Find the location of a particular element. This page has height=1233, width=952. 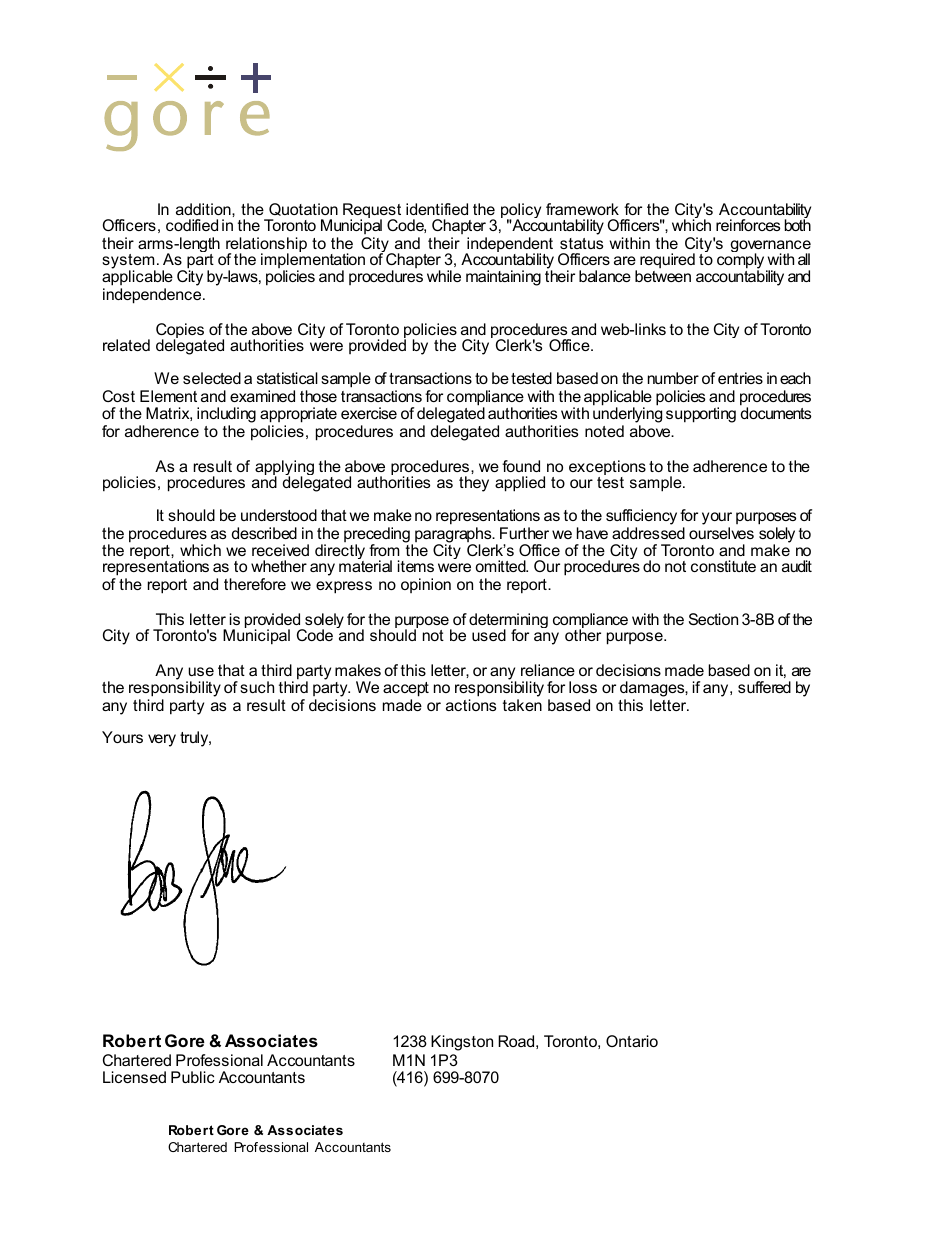

including is located at coordinates (226, 416).
